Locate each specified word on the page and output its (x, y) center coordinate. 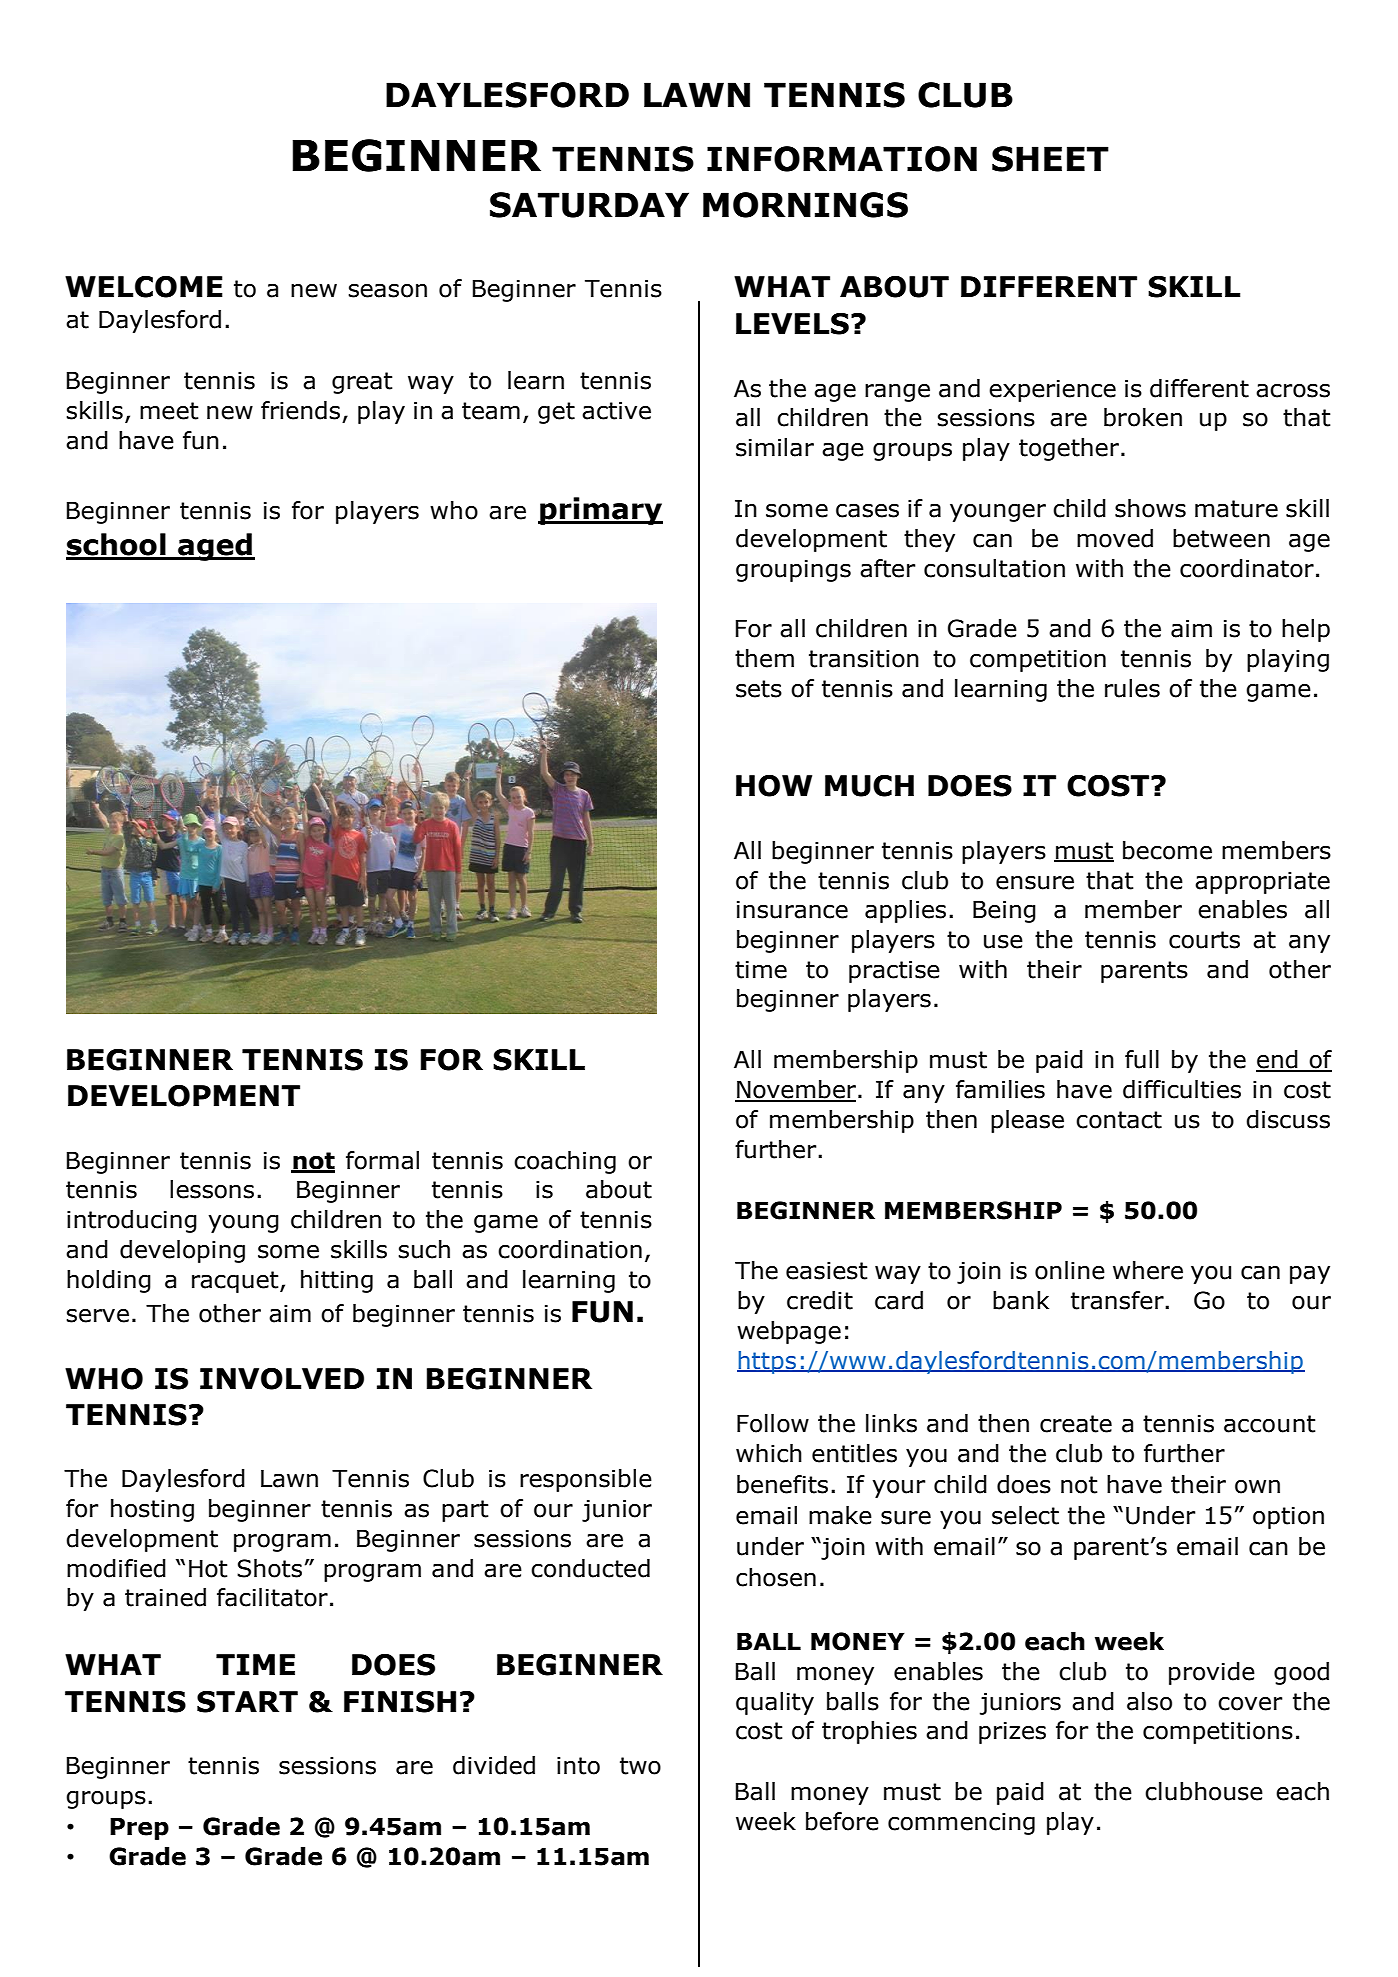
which (769, 1453)
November (797, 1090)
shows (1150, 508)
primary (600, 511)
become (1167, 850)
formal (382, 1160)
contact (1119, 1120)
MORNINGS (805, 205)
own (1257, 1487)
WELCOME (144, 287)
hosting (152, 1510)
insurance (792, 909)
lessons (212, 1189)
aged (215, 547)
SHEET (1050, 159)
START (247, 1702)
